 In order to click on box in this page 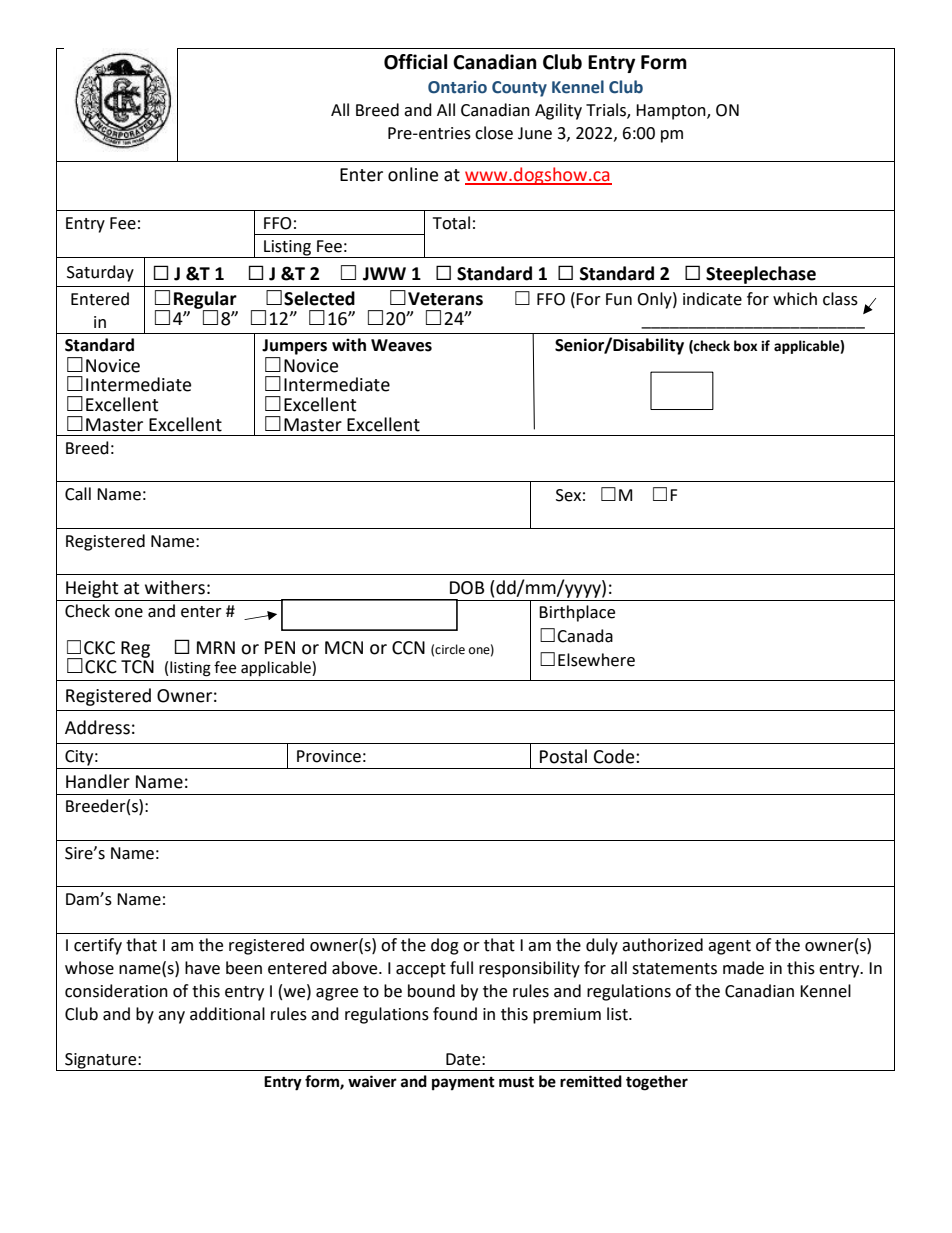, I will do `click(745, 346)`.
